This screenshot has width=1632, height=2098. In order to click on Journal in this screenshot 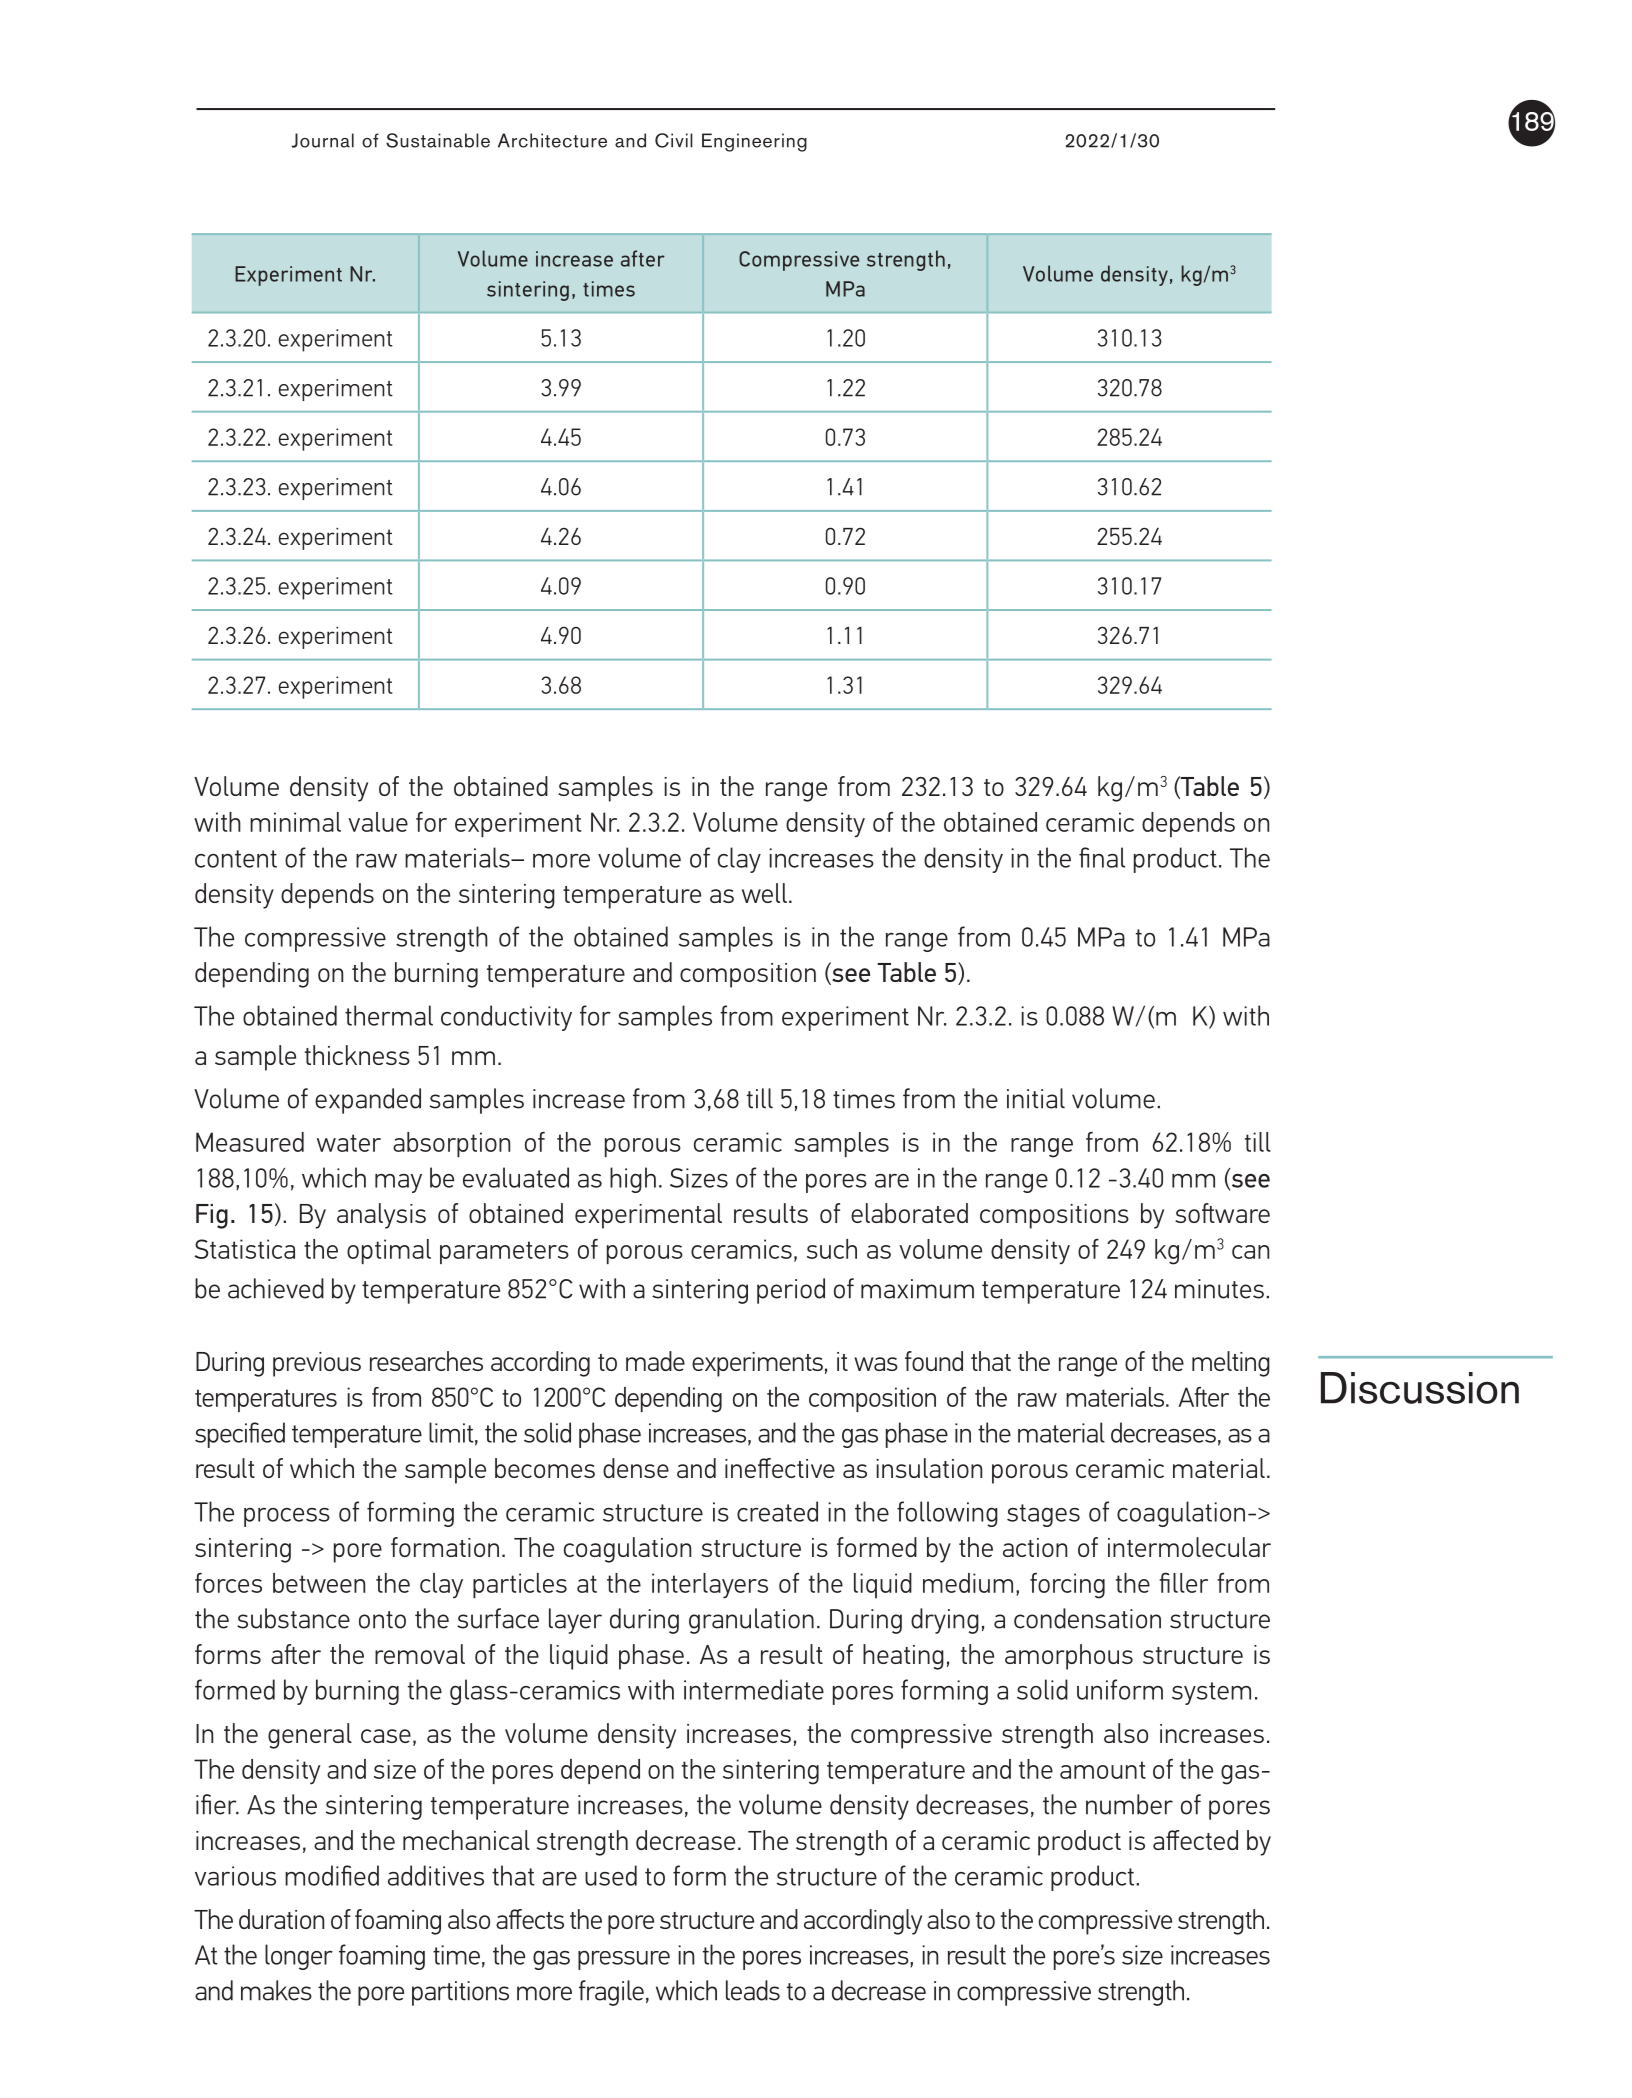, I will do `click(323, 140)`.
